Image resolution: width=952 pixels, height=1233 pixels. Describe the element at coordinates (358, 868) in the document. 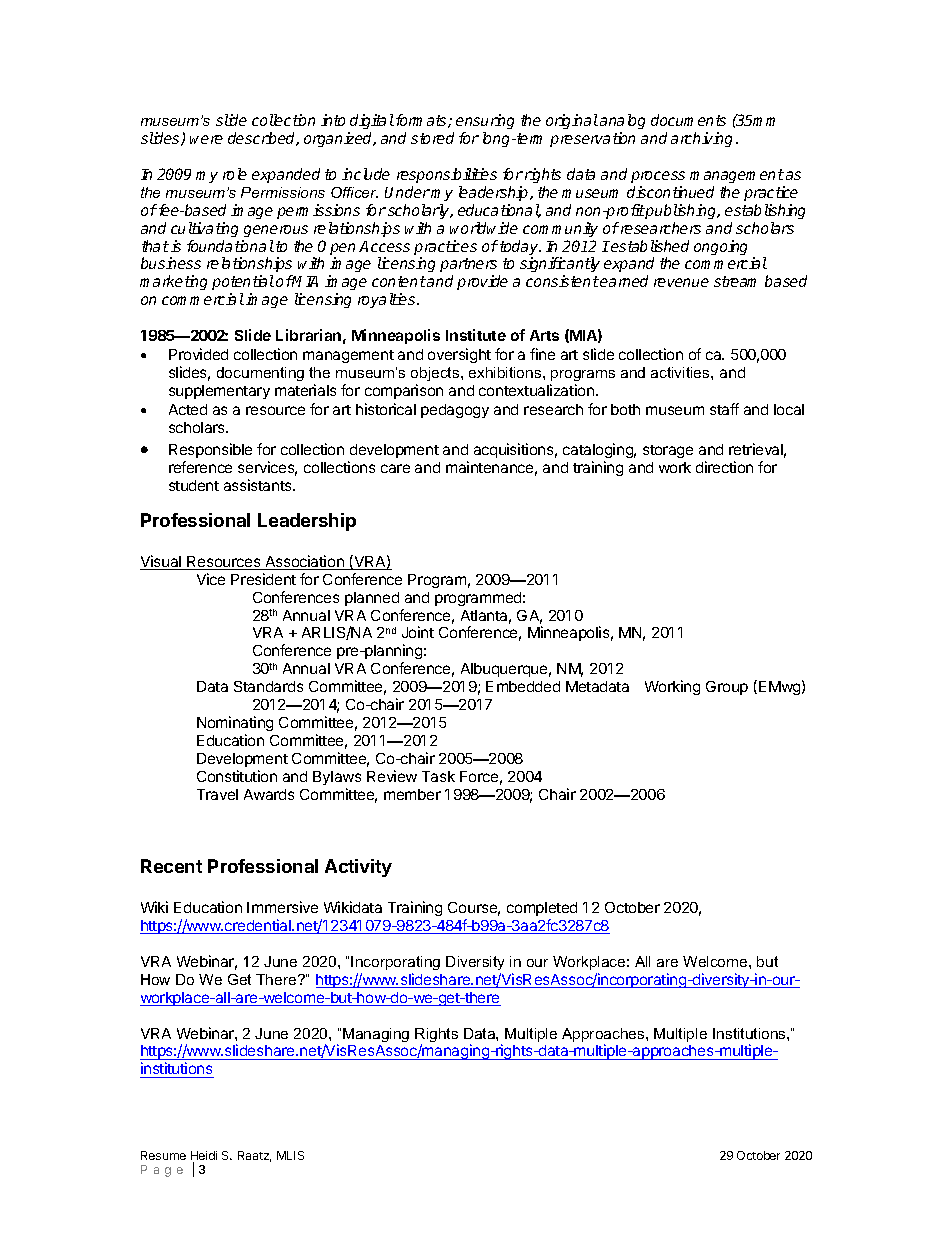

I see `Activity` at that location.
